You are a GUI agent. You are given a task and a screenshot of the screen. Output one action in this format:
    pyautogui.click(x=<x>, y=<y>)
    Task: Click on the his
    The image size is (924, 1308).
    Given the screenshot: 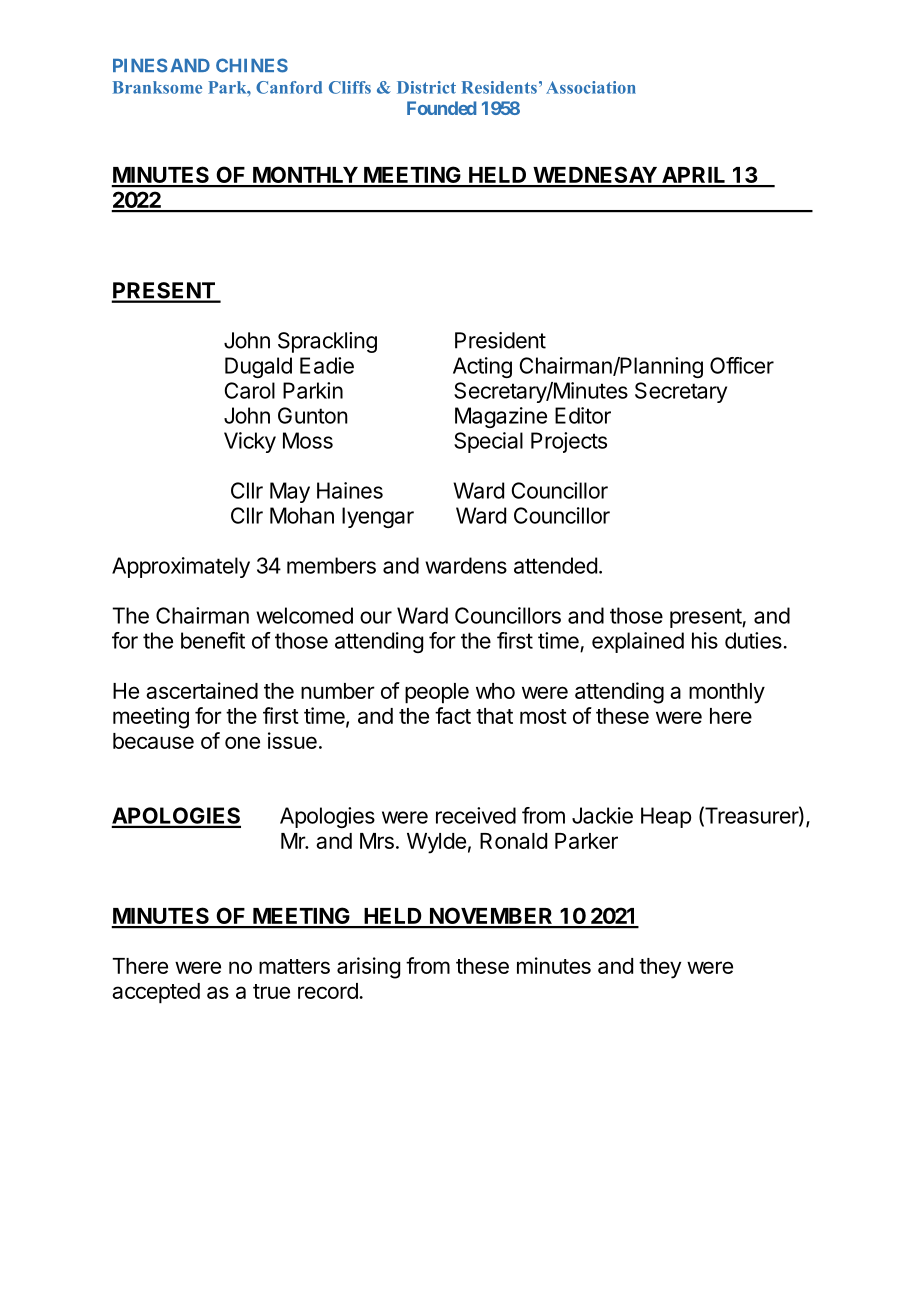 What is the action you would take?
    pyautogui.click(x=705, y=640)
